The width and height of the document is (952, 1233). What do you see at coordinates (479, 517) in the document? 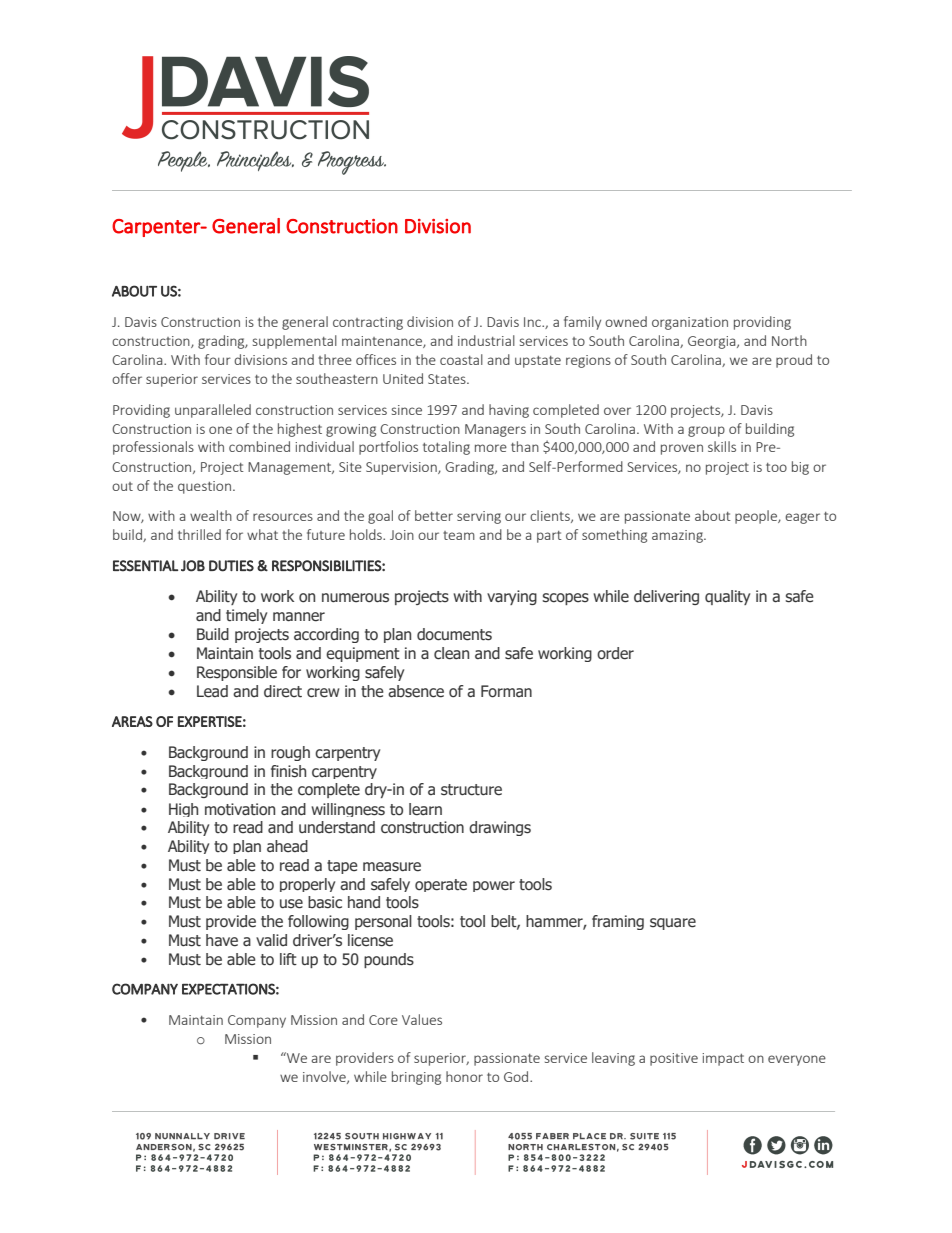
I see `serving` at bounding box center [479, 517].
